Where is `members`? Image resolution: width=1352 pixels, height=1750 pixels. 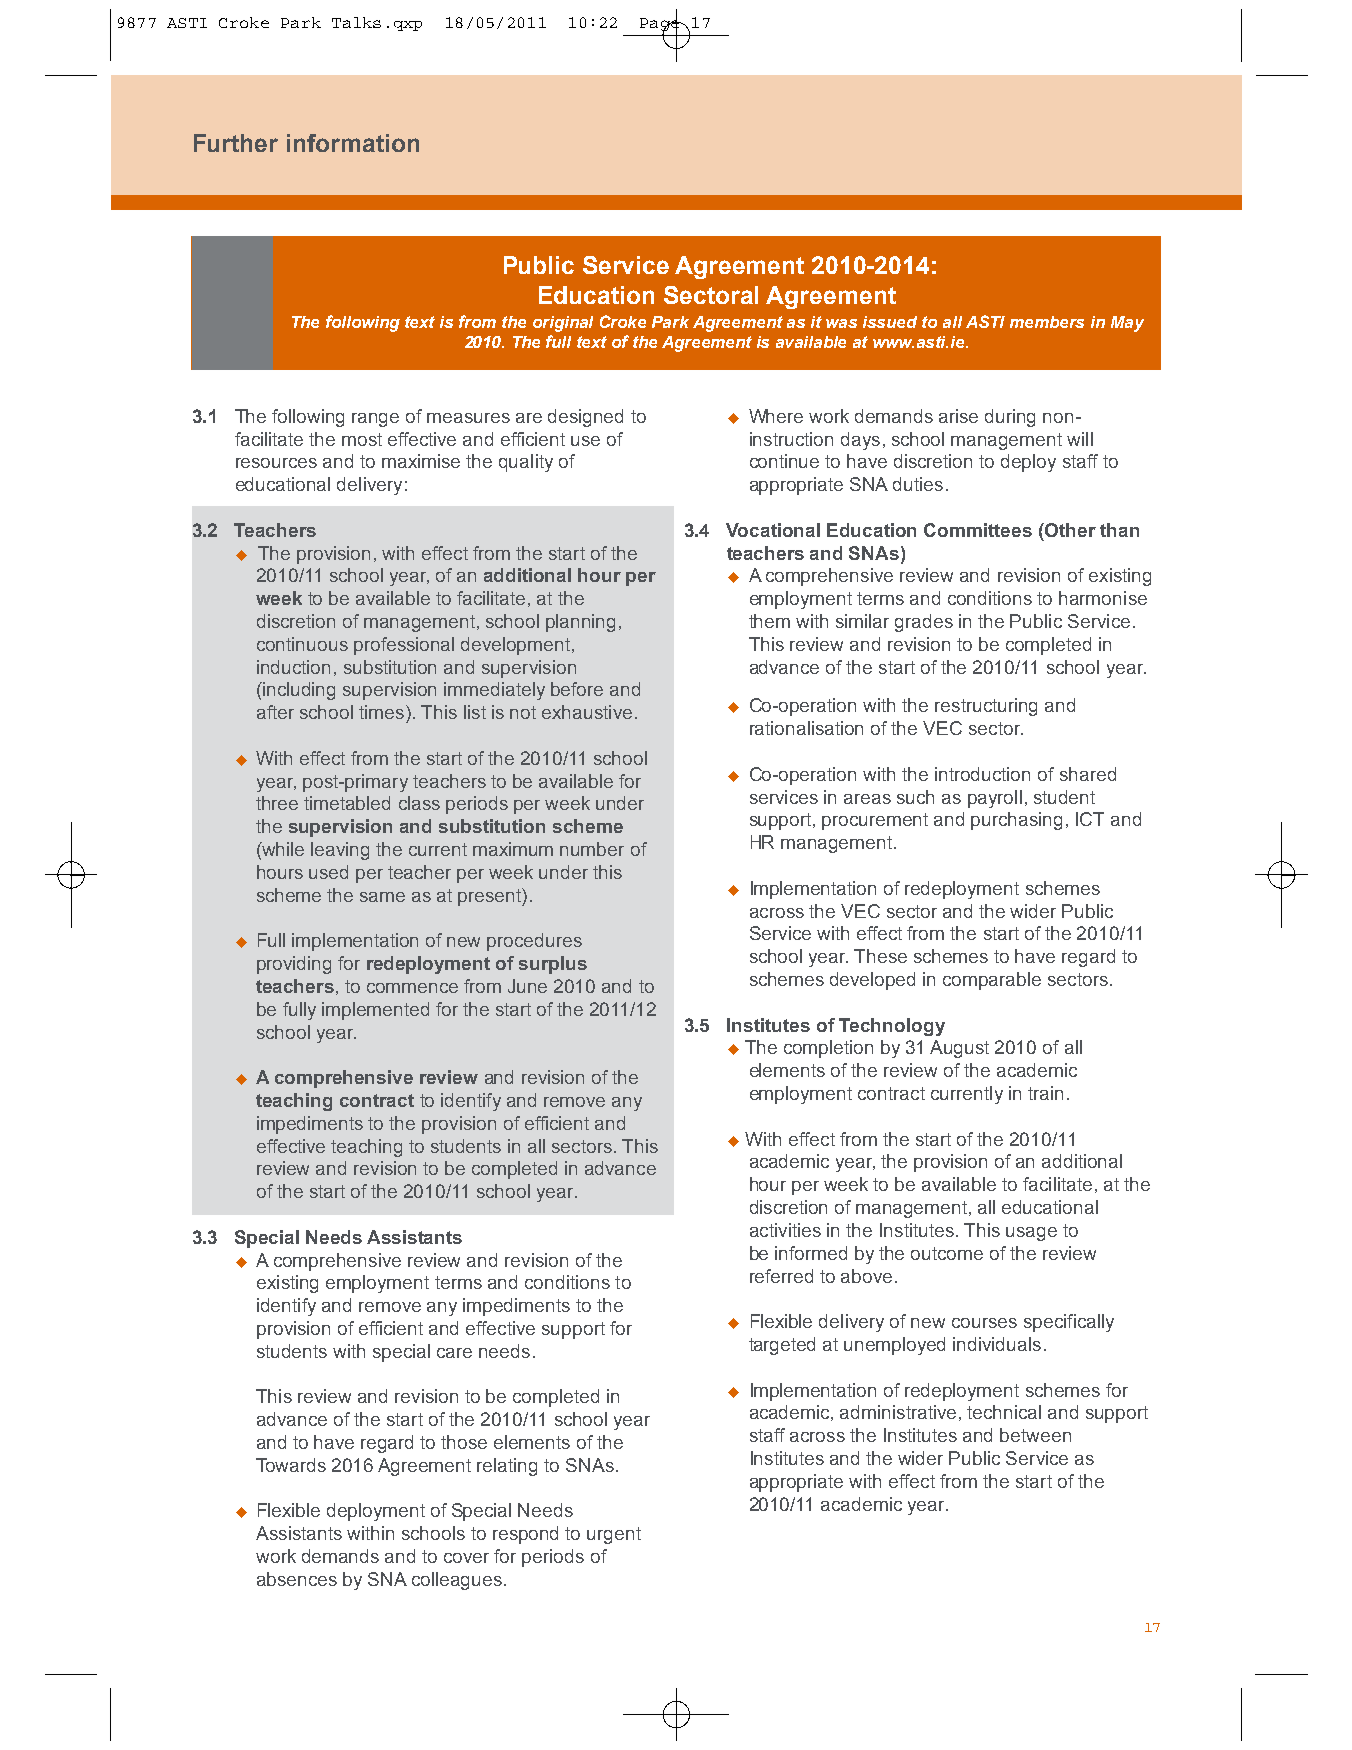 members is located at coordinates (1047, 322).
